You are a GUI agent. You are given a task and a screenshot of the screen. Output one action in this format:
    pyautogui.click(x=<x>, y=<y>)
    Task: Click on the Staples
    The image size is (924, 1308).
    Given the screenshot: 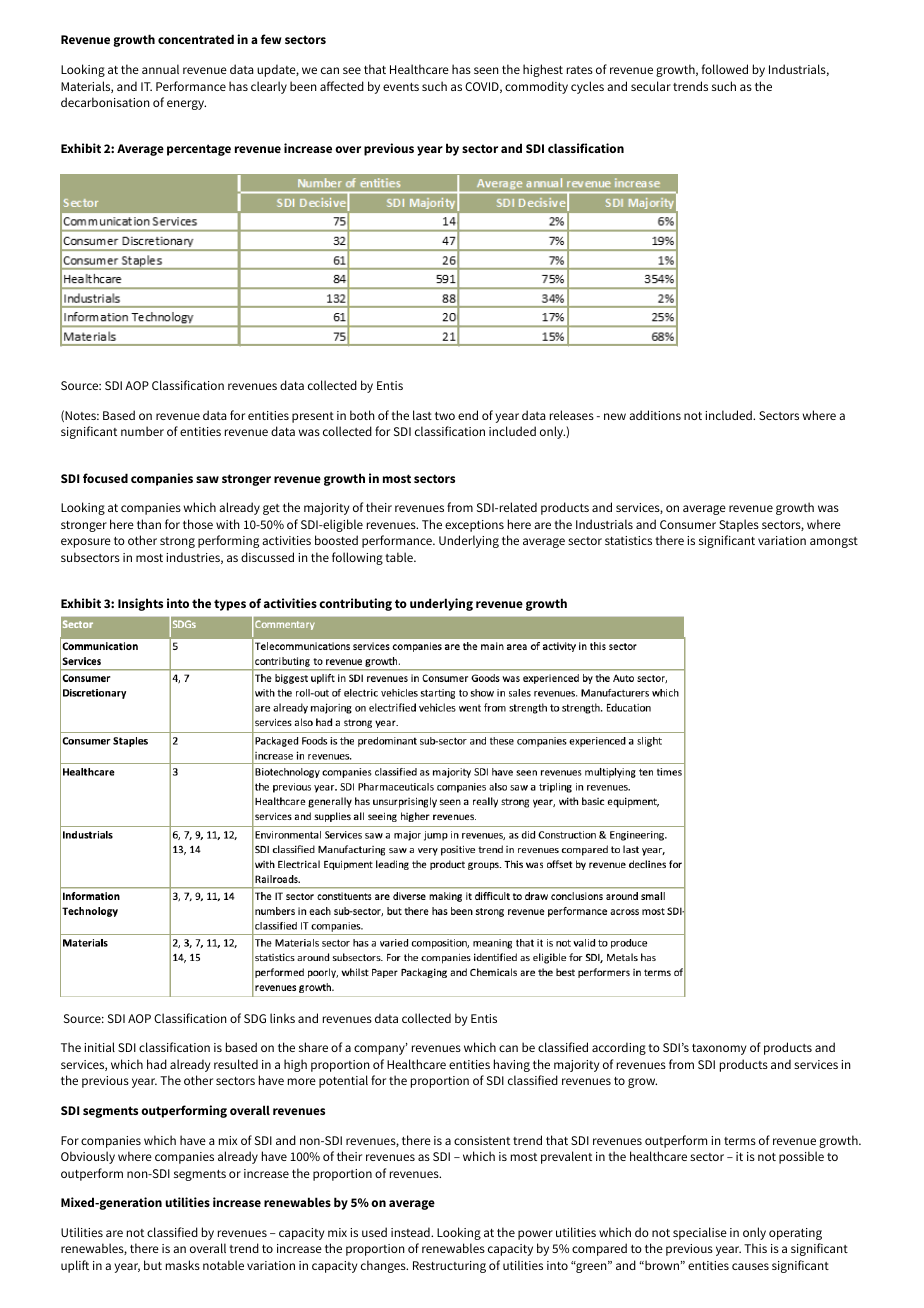 What is the action you would take?
    pyautogui.click(x=739, y=525)
